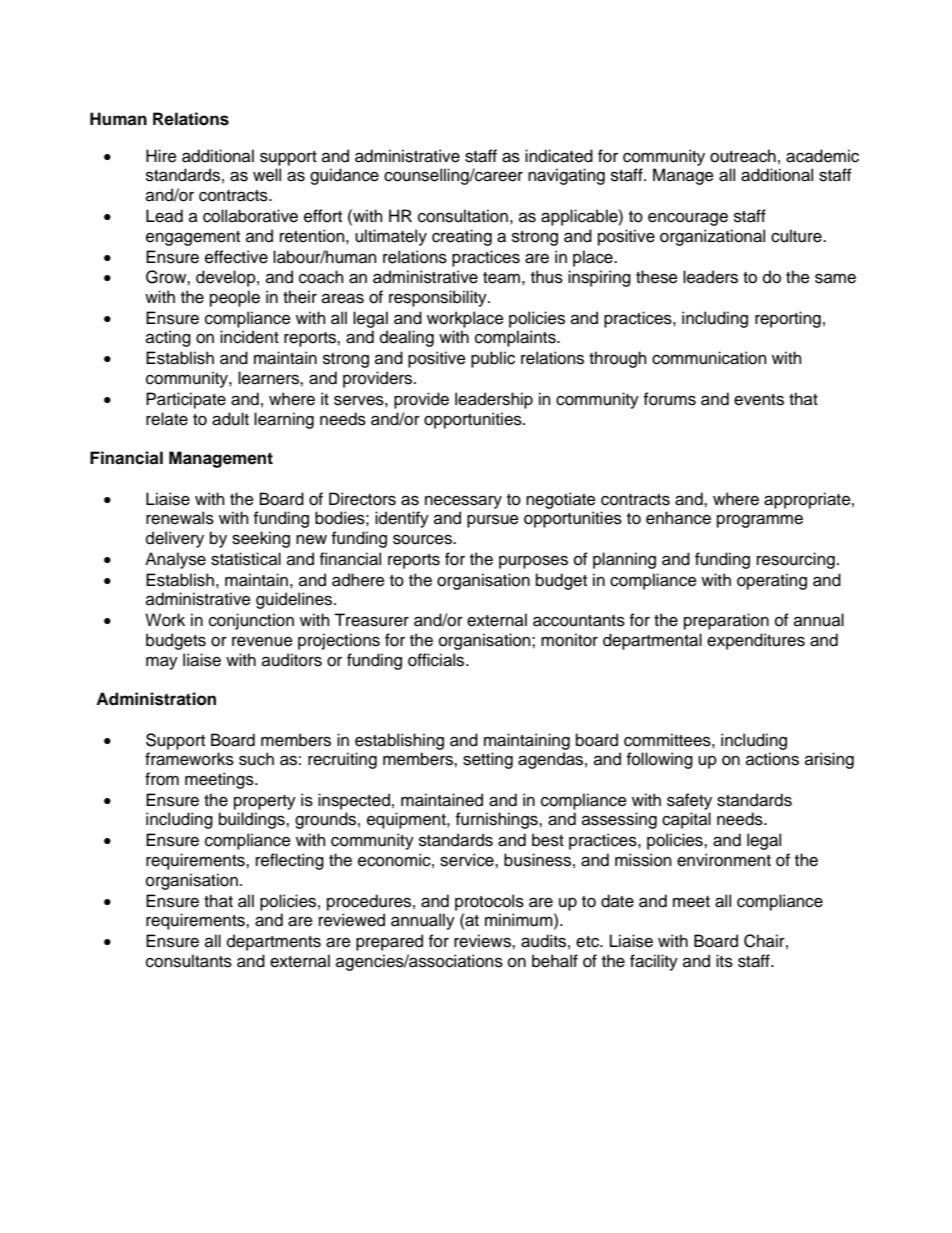  Describe the element at coordinates (463, 216) in the page. I see `consultation` at that location.
